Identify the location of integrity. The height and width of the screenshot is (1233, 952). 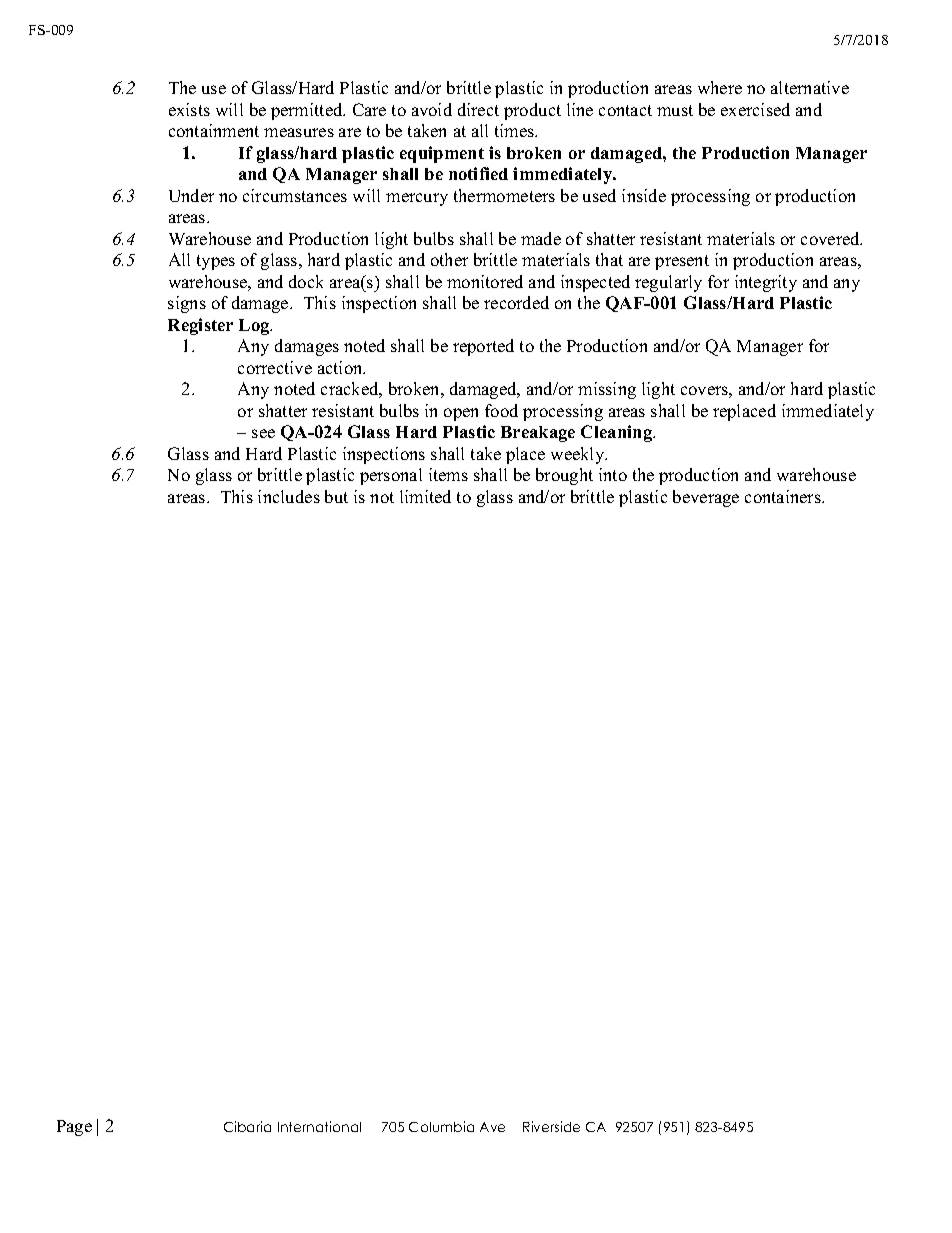
(766, 283).
